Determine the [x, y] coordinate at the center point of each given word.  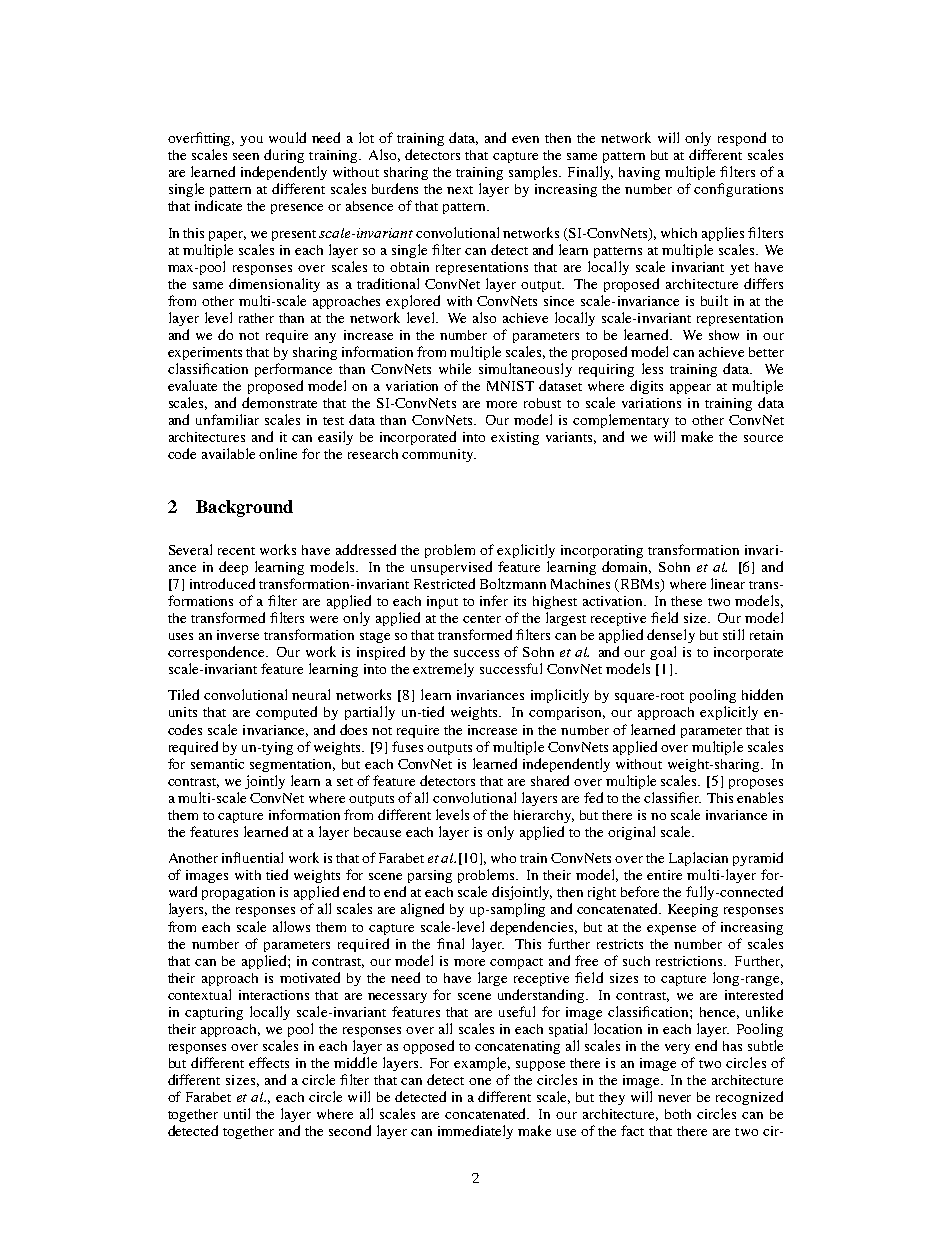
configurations [738, 190]
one [480, 1081]
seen [246, 156]
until [237, 1113]
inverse [238, 635]
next [460, 190]
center [482, 619]
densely [671, 636]
